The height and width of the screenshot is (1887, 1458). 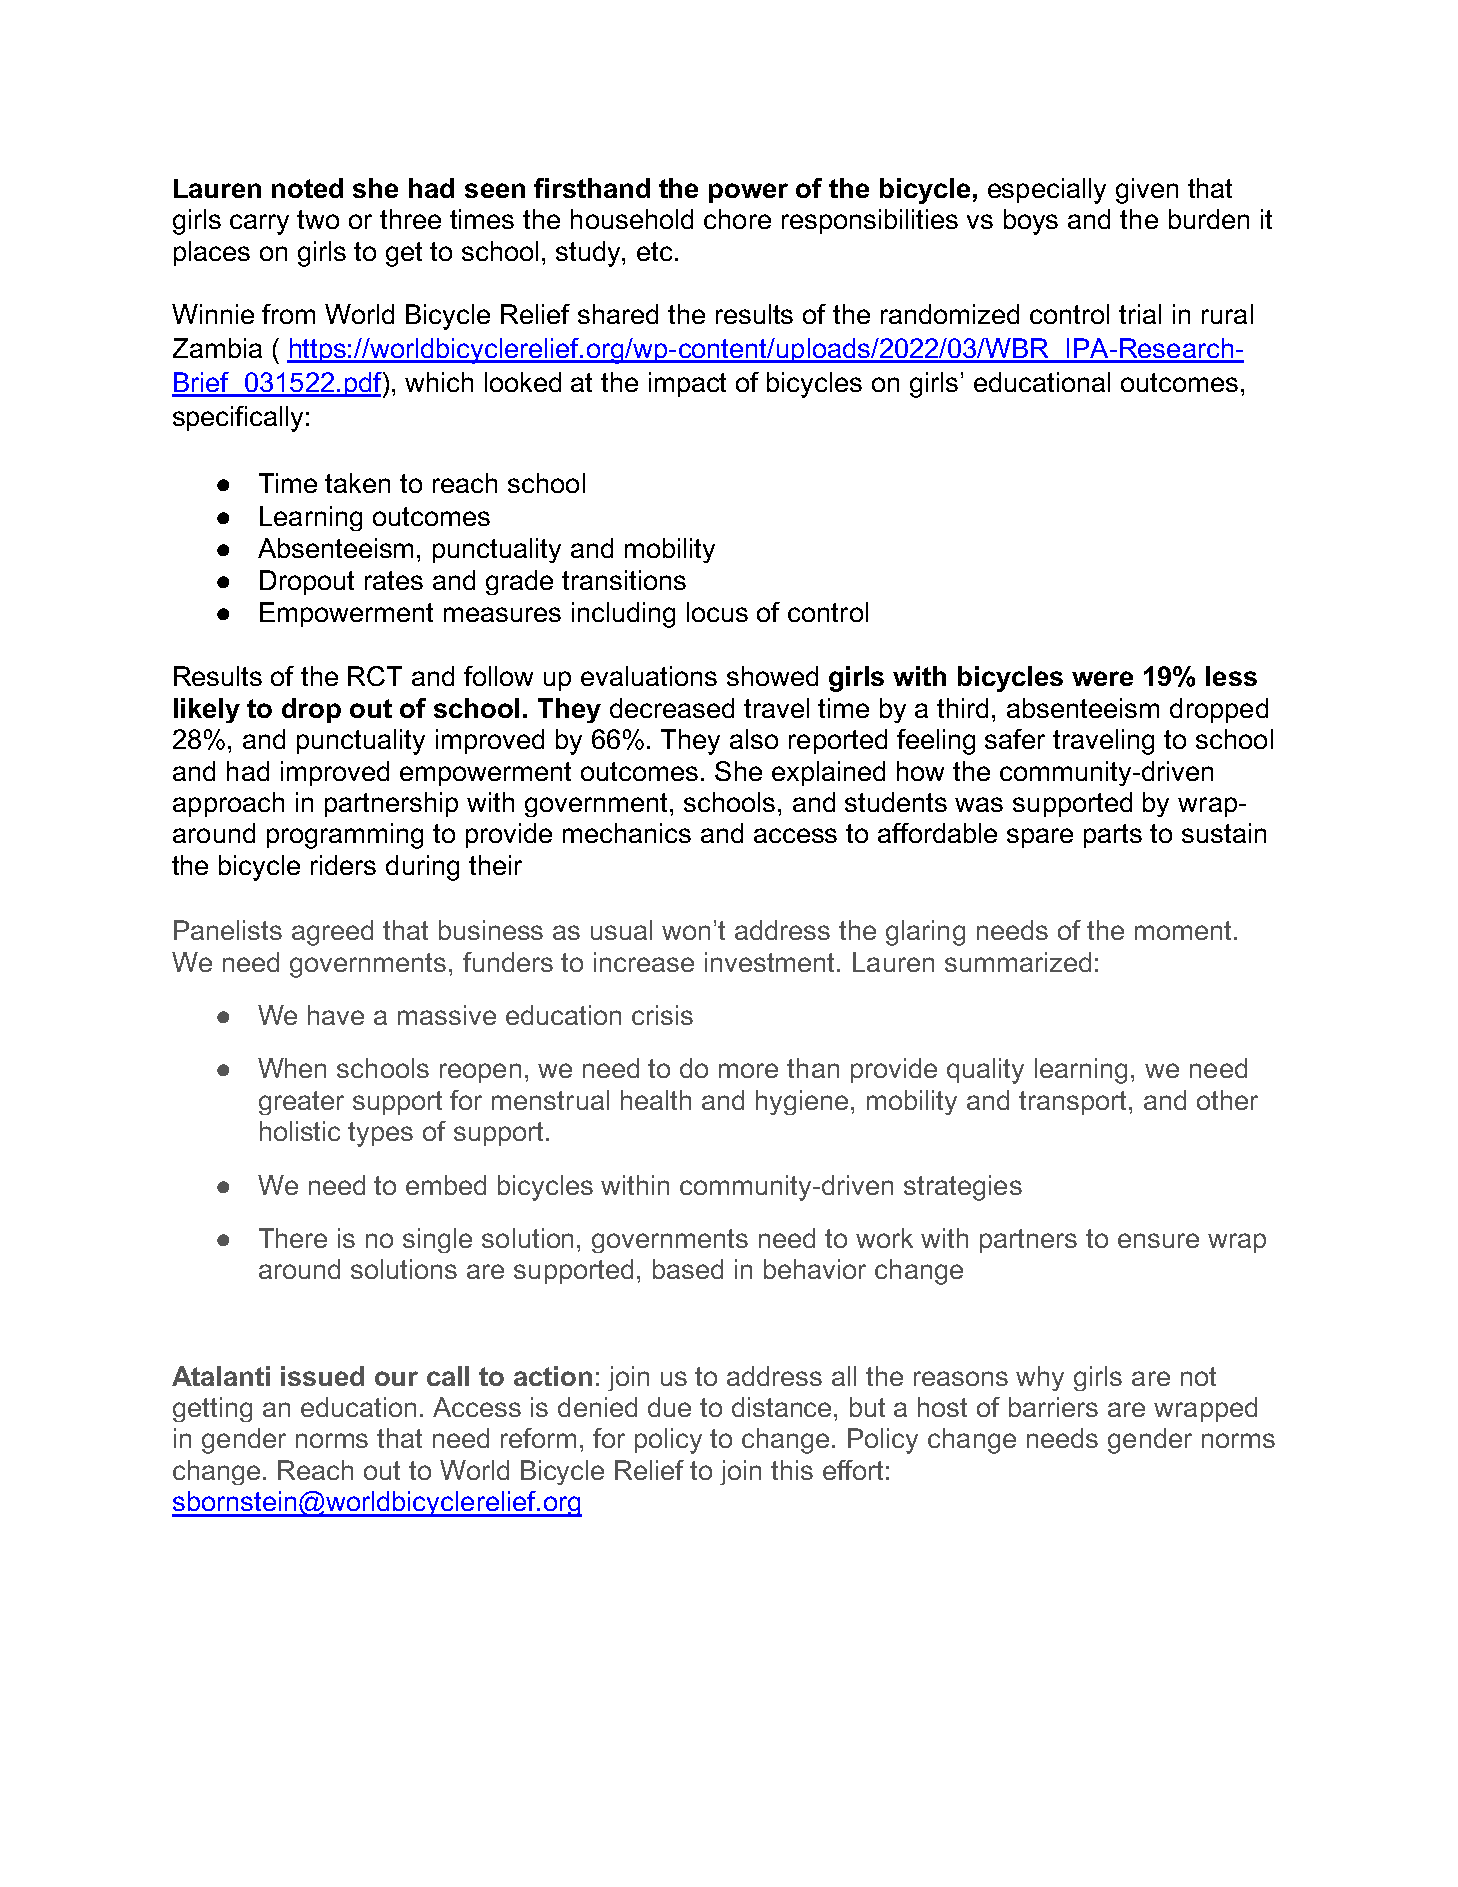 What do you see at coordinates (1147, 191) in the screenshot?
I see `given` at bounding box center [1147, 191].
